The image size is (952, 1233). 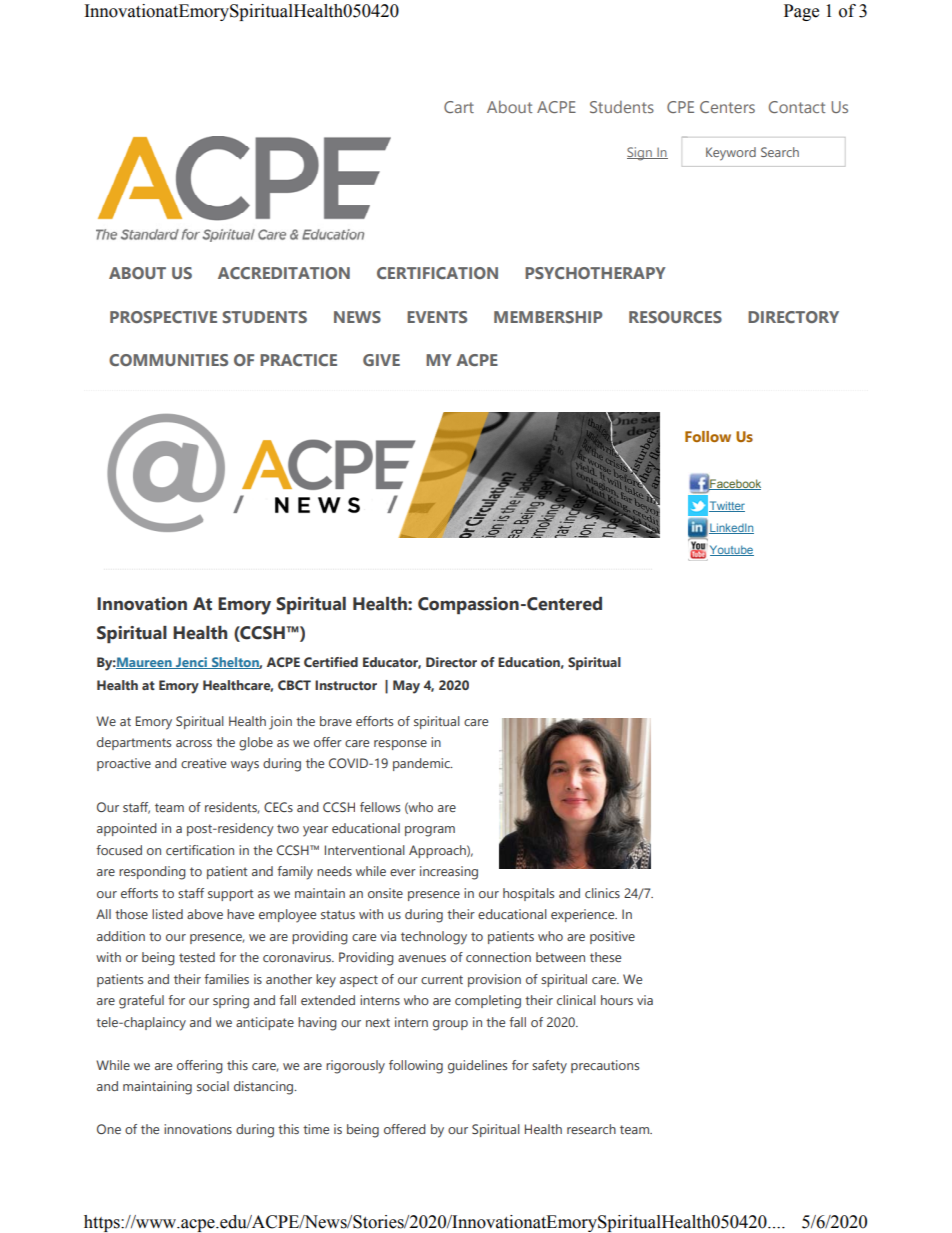 I want to click on Sign, so click(x=640, y=154).
